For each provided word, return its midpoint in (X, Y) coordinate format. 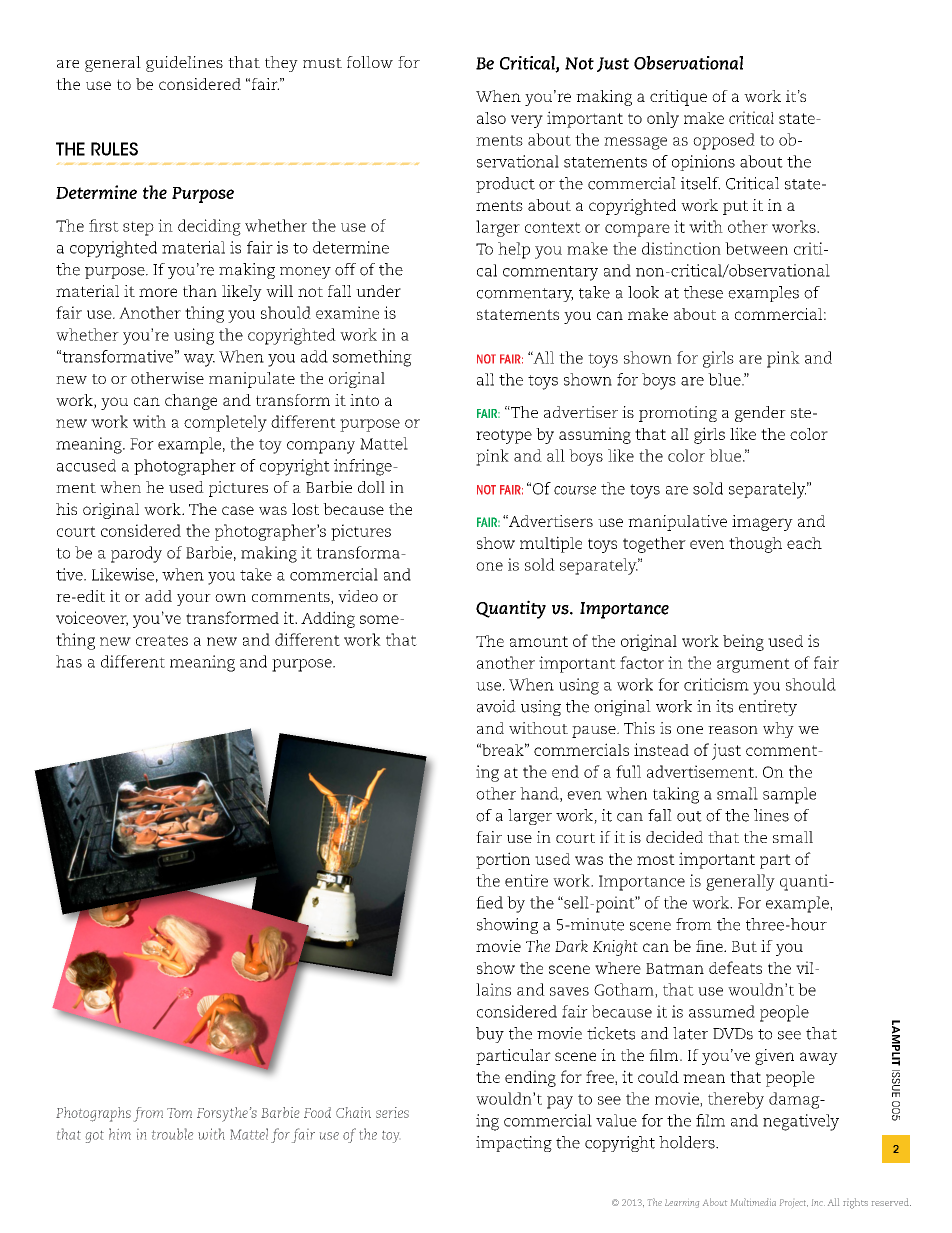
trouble (172, 1134)
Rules (114, 149)
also (491, 118)
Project (794, 1203)
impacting (514, 1144)
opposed (724, 141)
